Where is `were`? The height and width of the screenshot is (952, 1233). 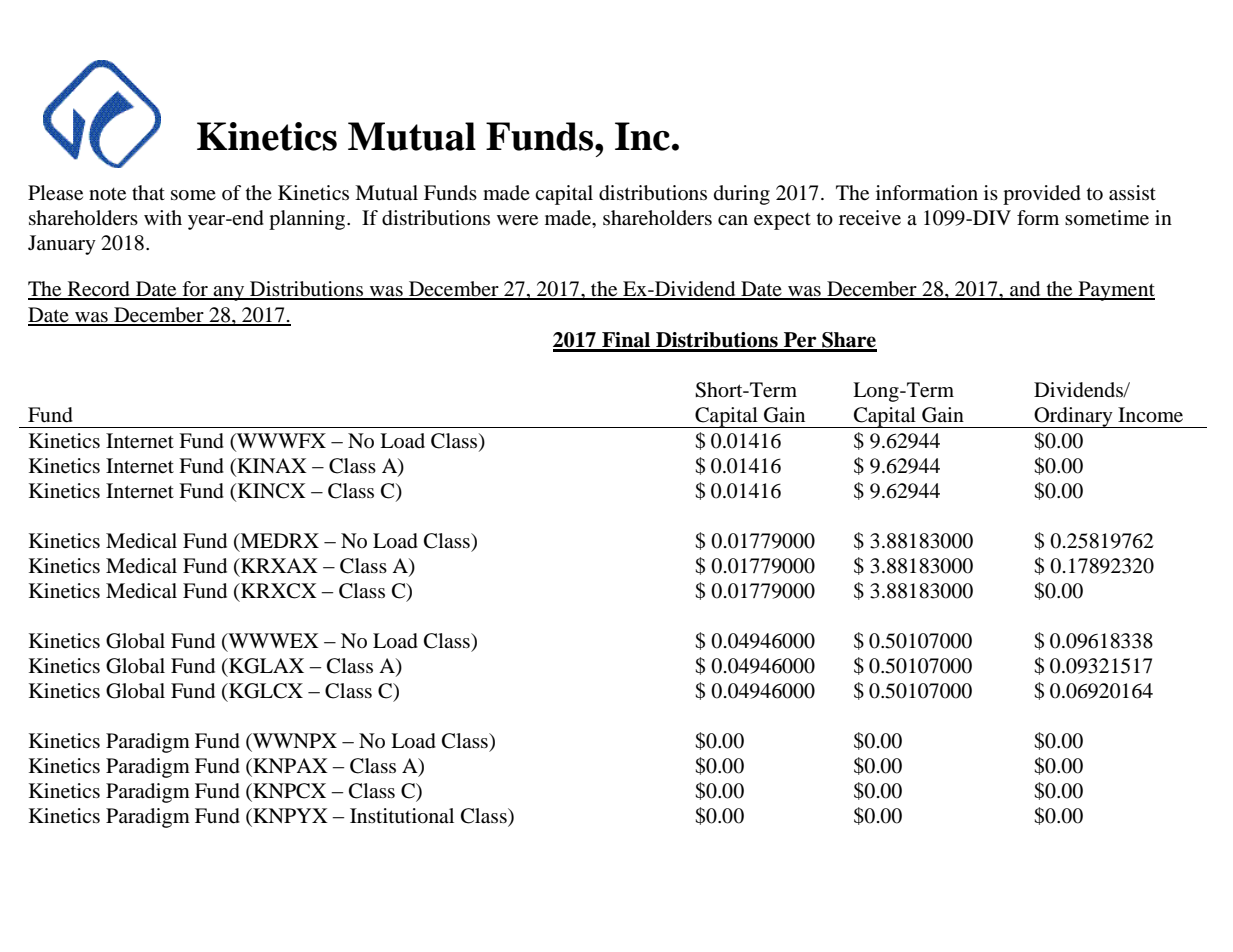
were is located at coordinates (517, 220).
